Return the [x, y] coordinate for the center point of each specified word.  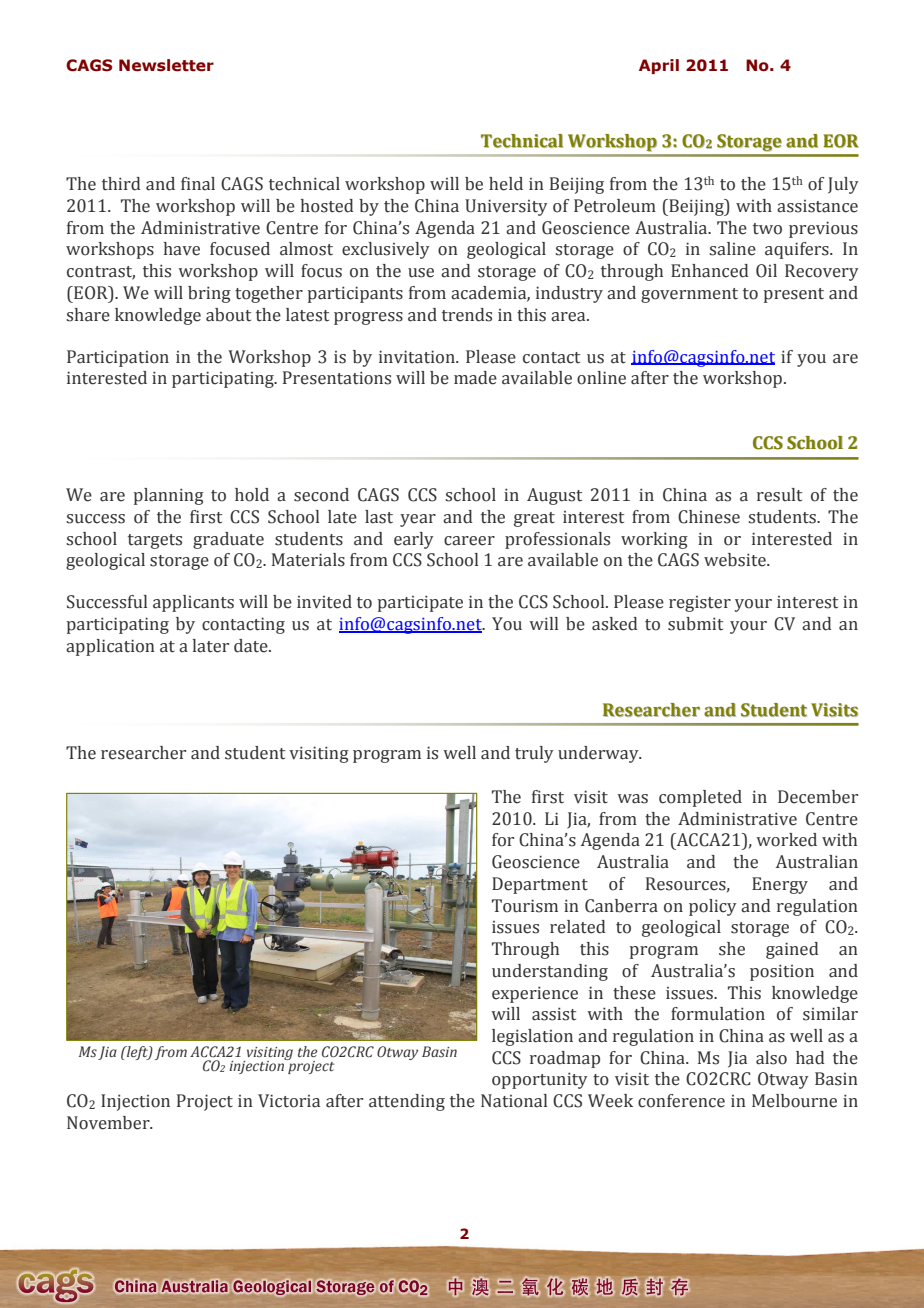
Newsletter [166, 65]
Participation [118, 358]
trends [467, 315]
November [109, 1123]
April [659, 66]
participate [420, 603]
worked [786, 840]
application [110, 647]
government [689, 295]
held [506, 184]
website [736, 560]
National [514, 1101]
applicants [193, 603]
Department [540, 885]
